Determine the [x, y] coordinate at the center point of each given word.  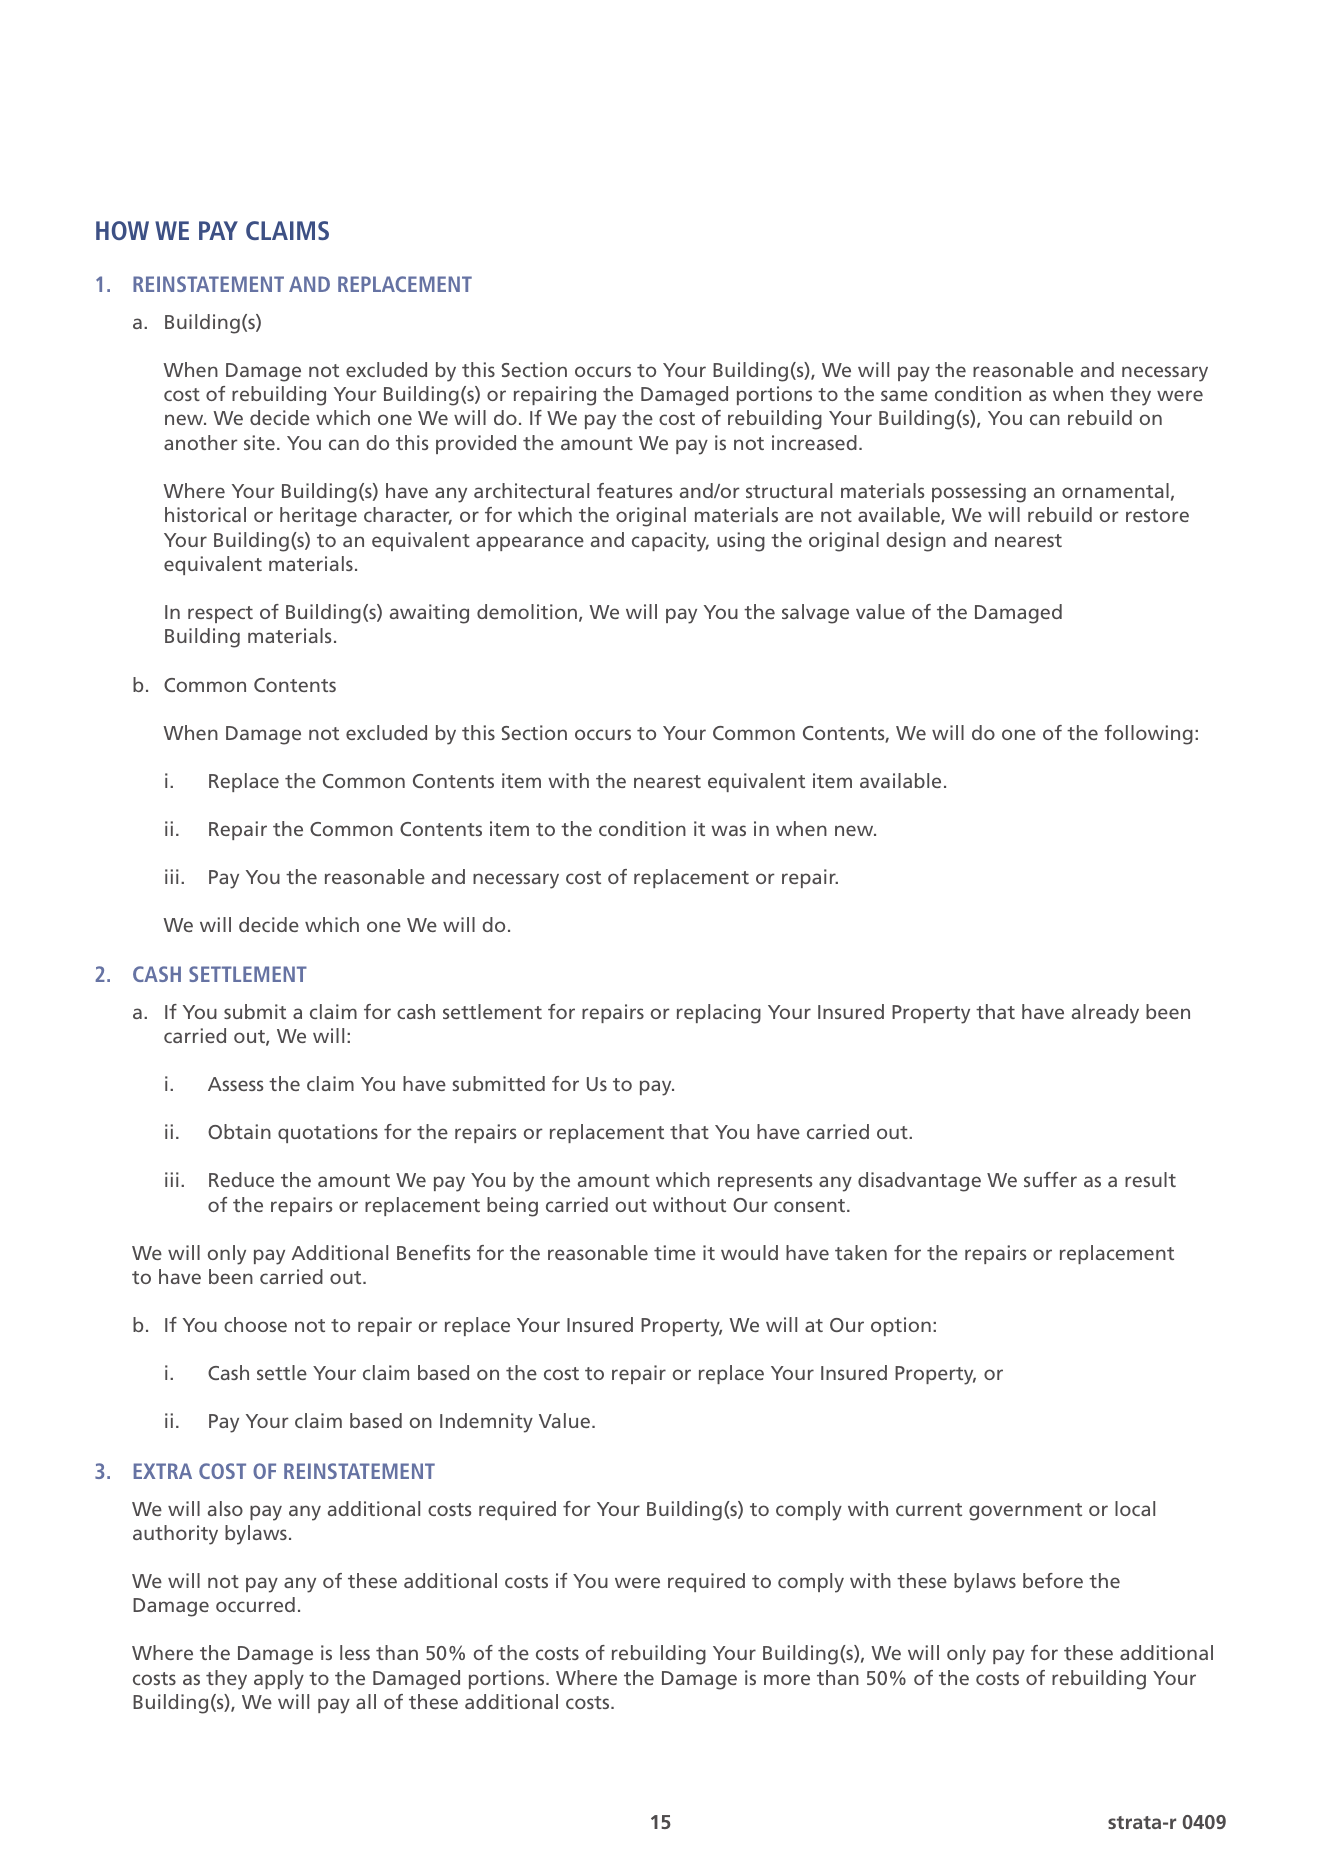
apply [279, 1680]
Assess [235, 1084]
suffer [1050, 1179]
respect [220, 614]
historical [205, 514]
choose [255, 1324]
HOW [122, 230]
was [728, 830]
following [1148, 735]
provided [476, 444]
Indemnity [486, 1423]
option [901, 1326]
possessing [979, 493]
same [904, 395]
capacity [670, 542]
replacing [719, 1014]
